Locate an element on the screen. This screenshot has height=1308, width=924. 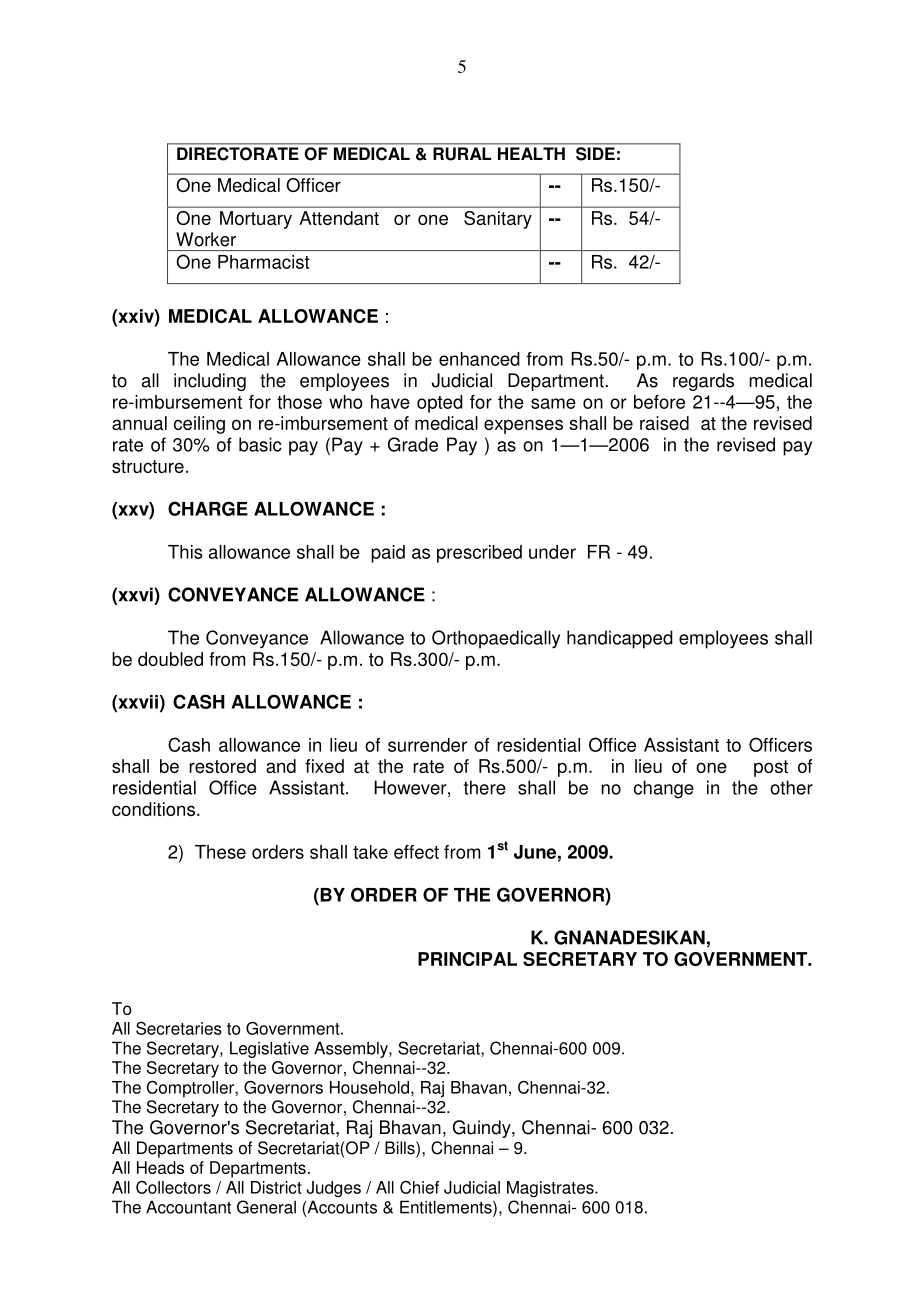
Collectors is located at coordinates (173, 1187).
